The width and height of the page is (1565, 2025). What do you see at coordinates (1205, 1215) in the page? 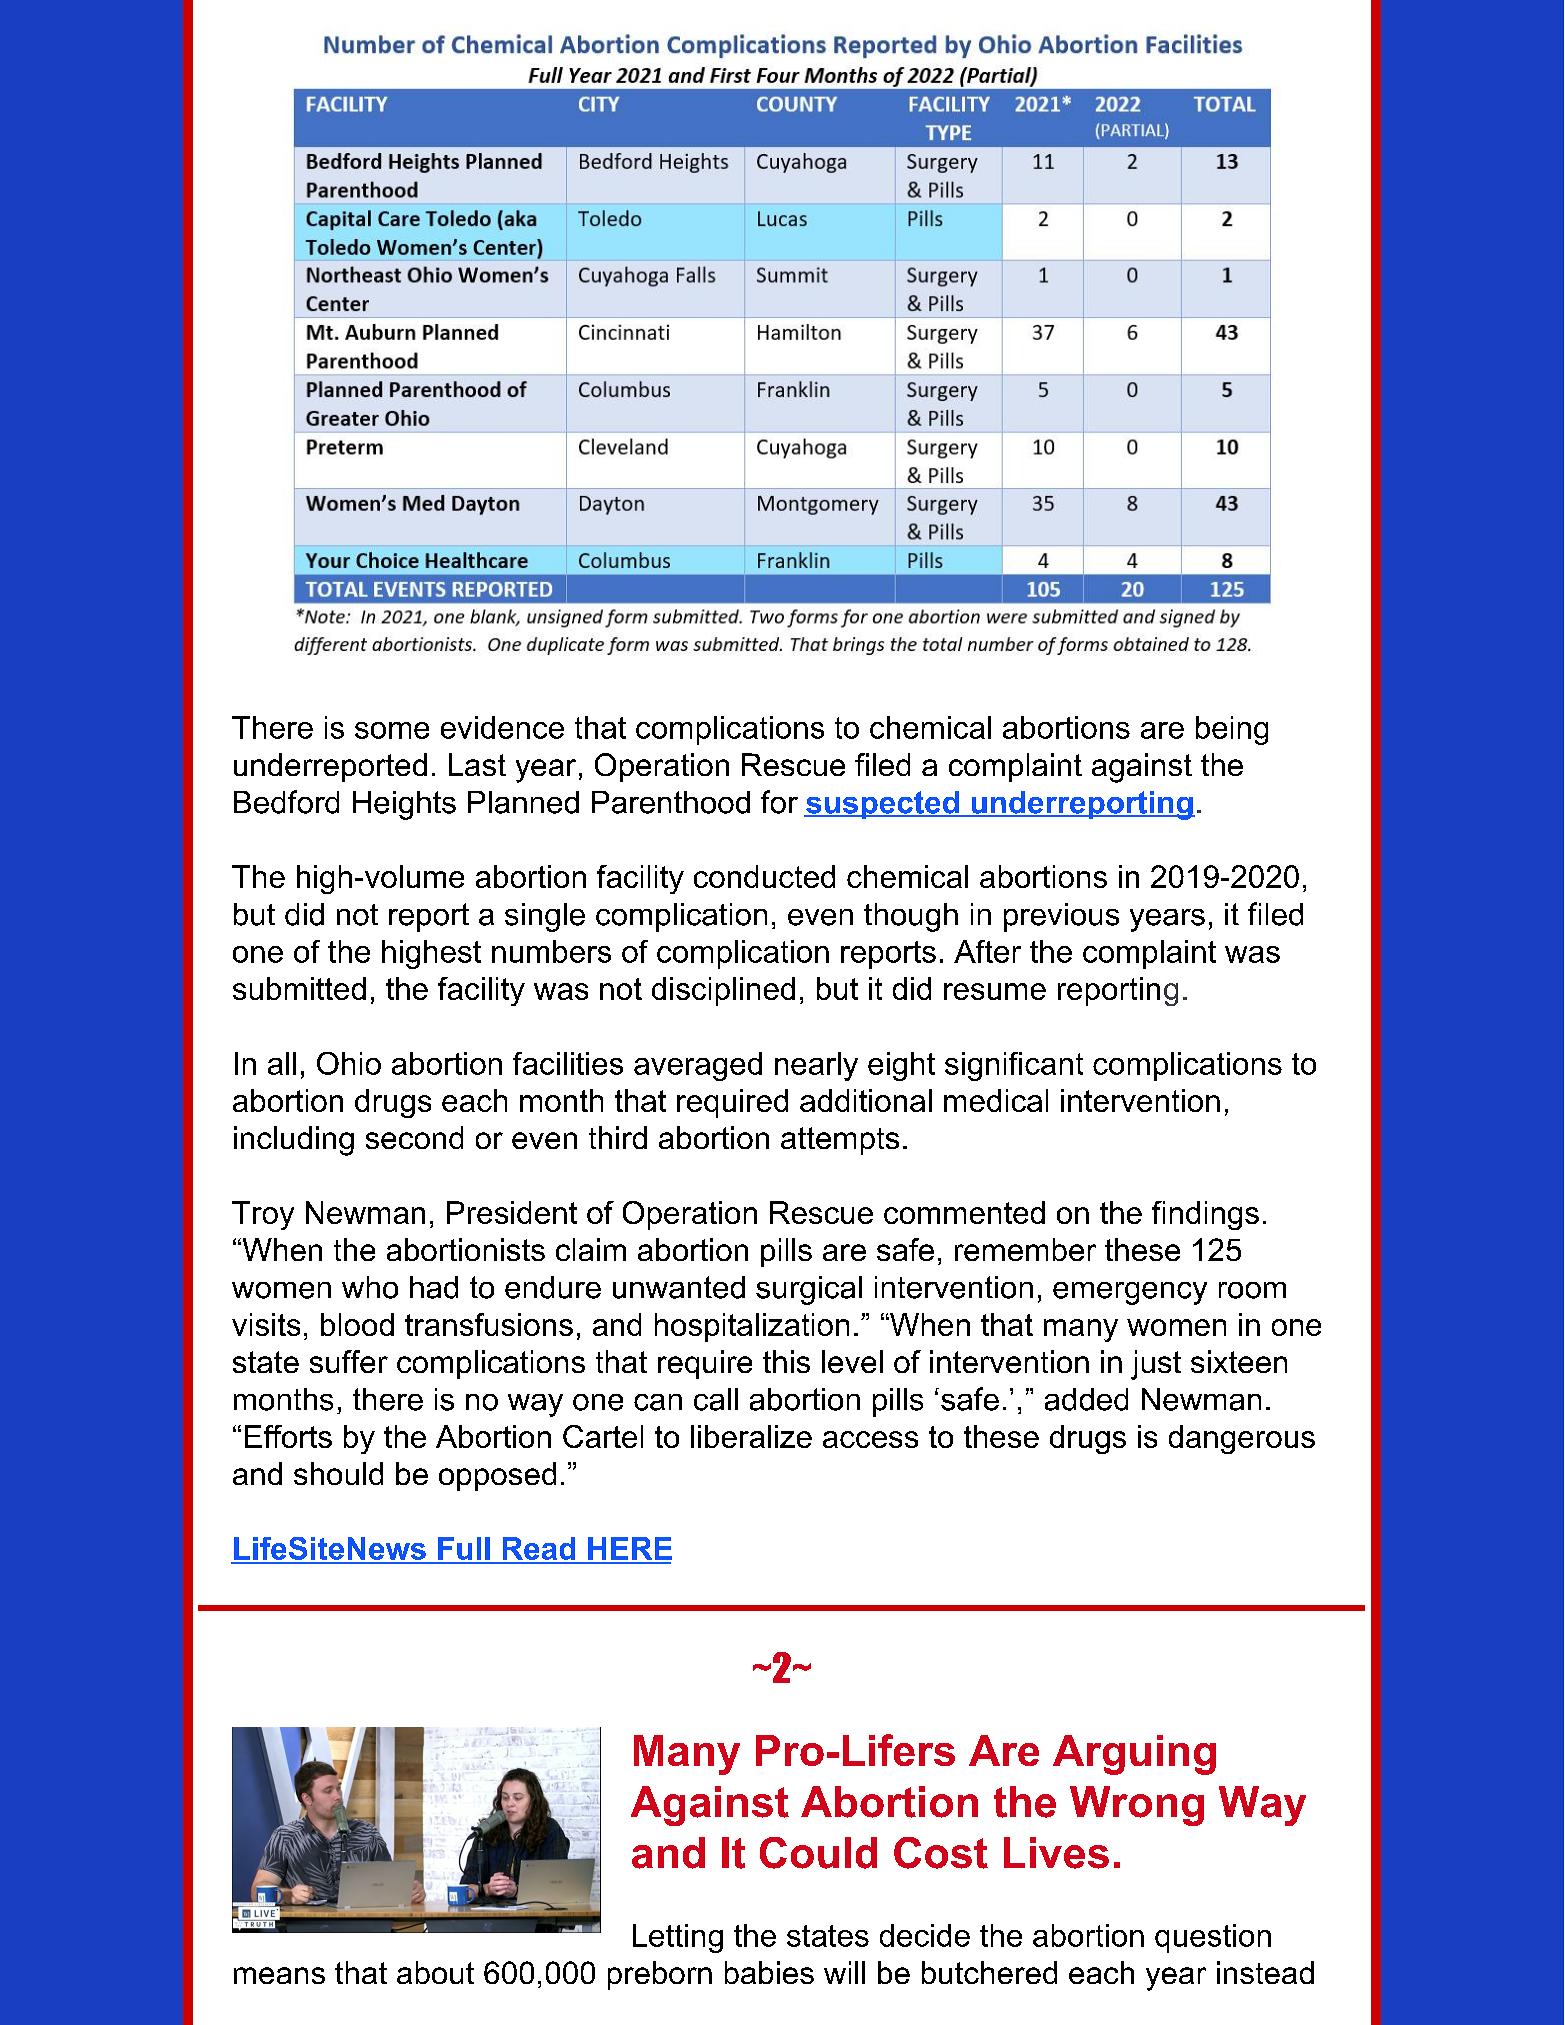
I see `findings` at bounding box center [1205, 1215].
